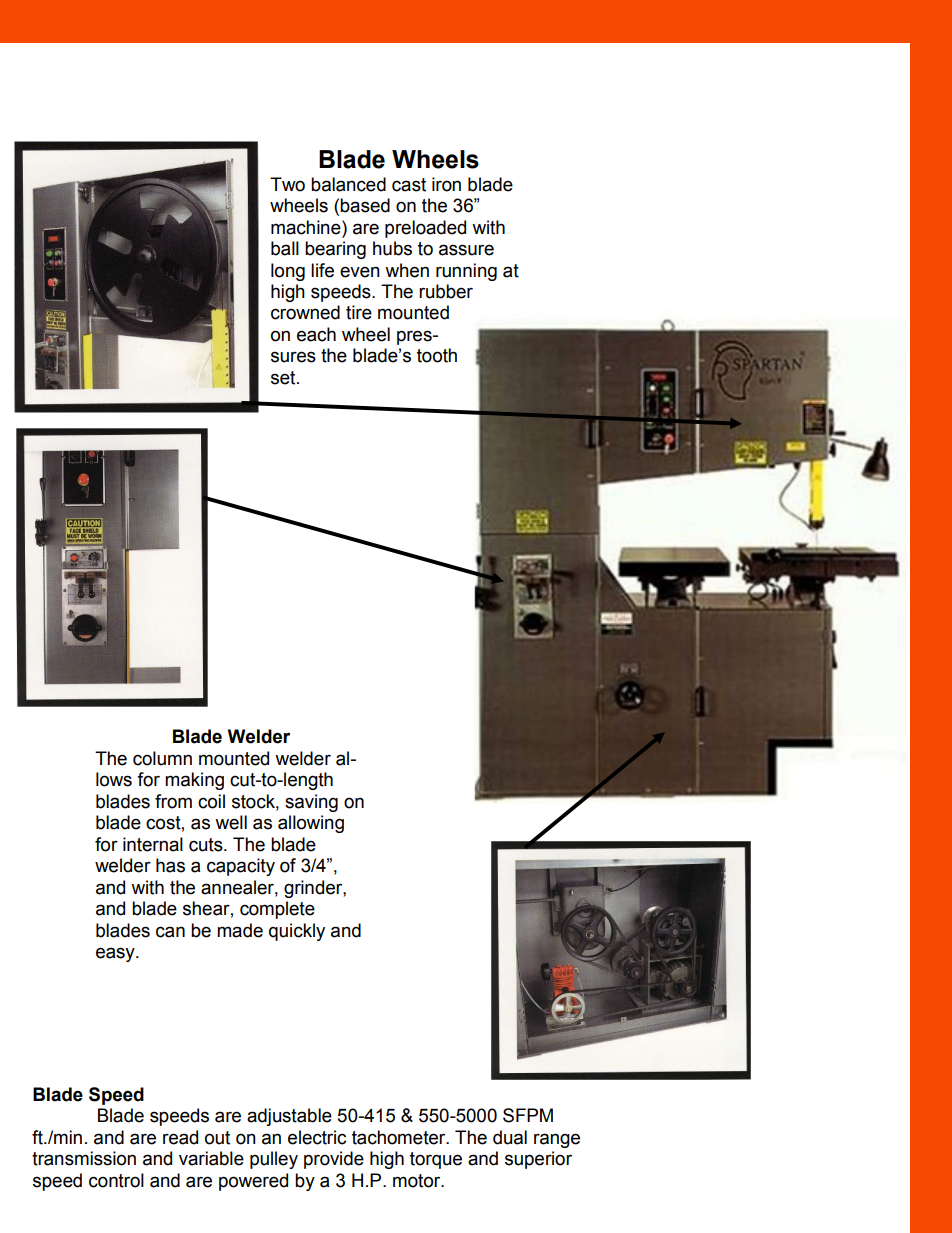  What do you see at coordinates (466, 250) in the document?
I see `assure` at bounding box center [466, 250].
